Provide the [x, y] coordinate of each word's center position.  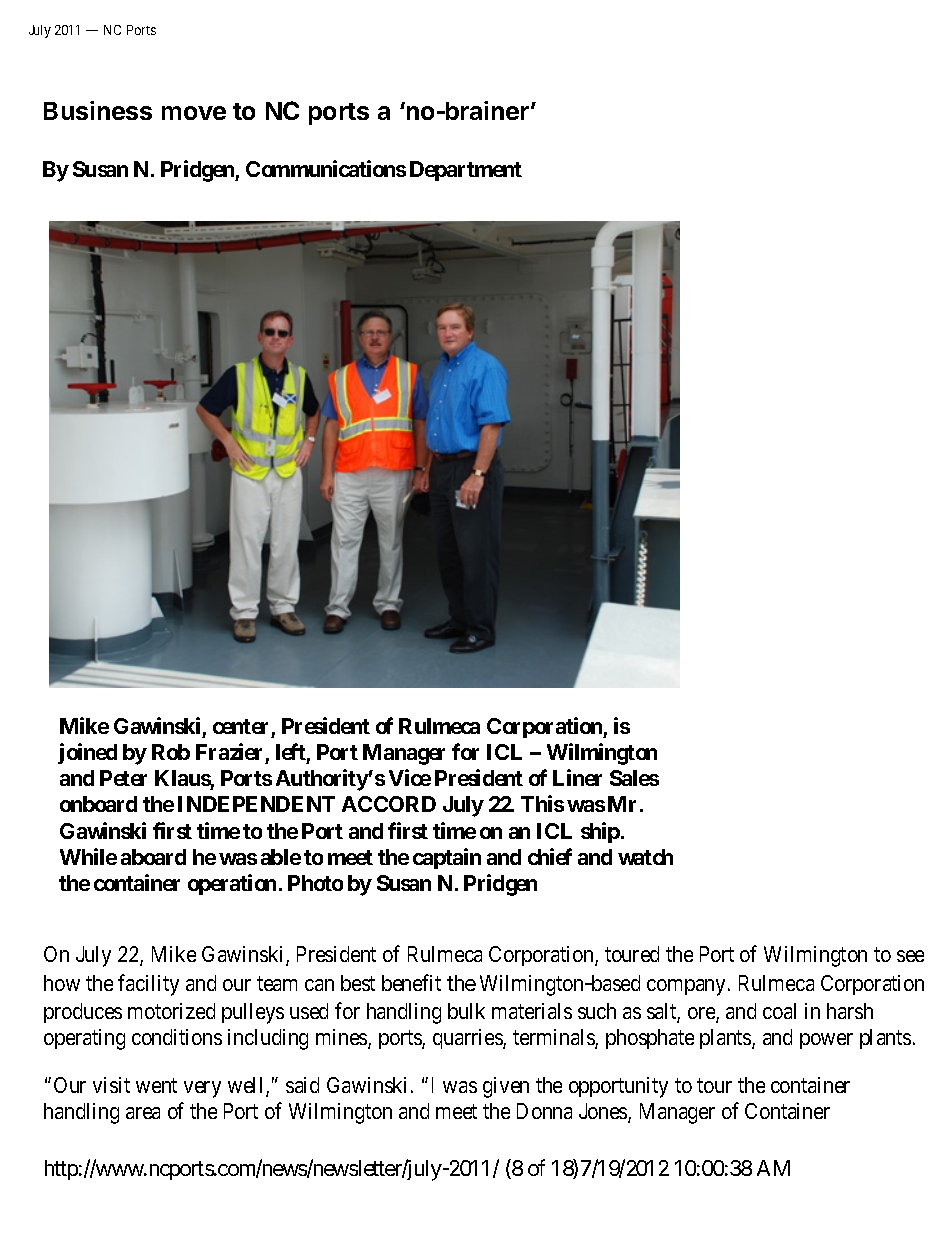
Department [466, 171]
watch [645, 857]
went [156, 1085]
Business [98, 110]
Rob [171, 752]
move [194, 113]
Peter [123, 778]
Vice [410, 777]
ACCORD [389, 804]
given [506, 1087]
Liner [577, 777]
